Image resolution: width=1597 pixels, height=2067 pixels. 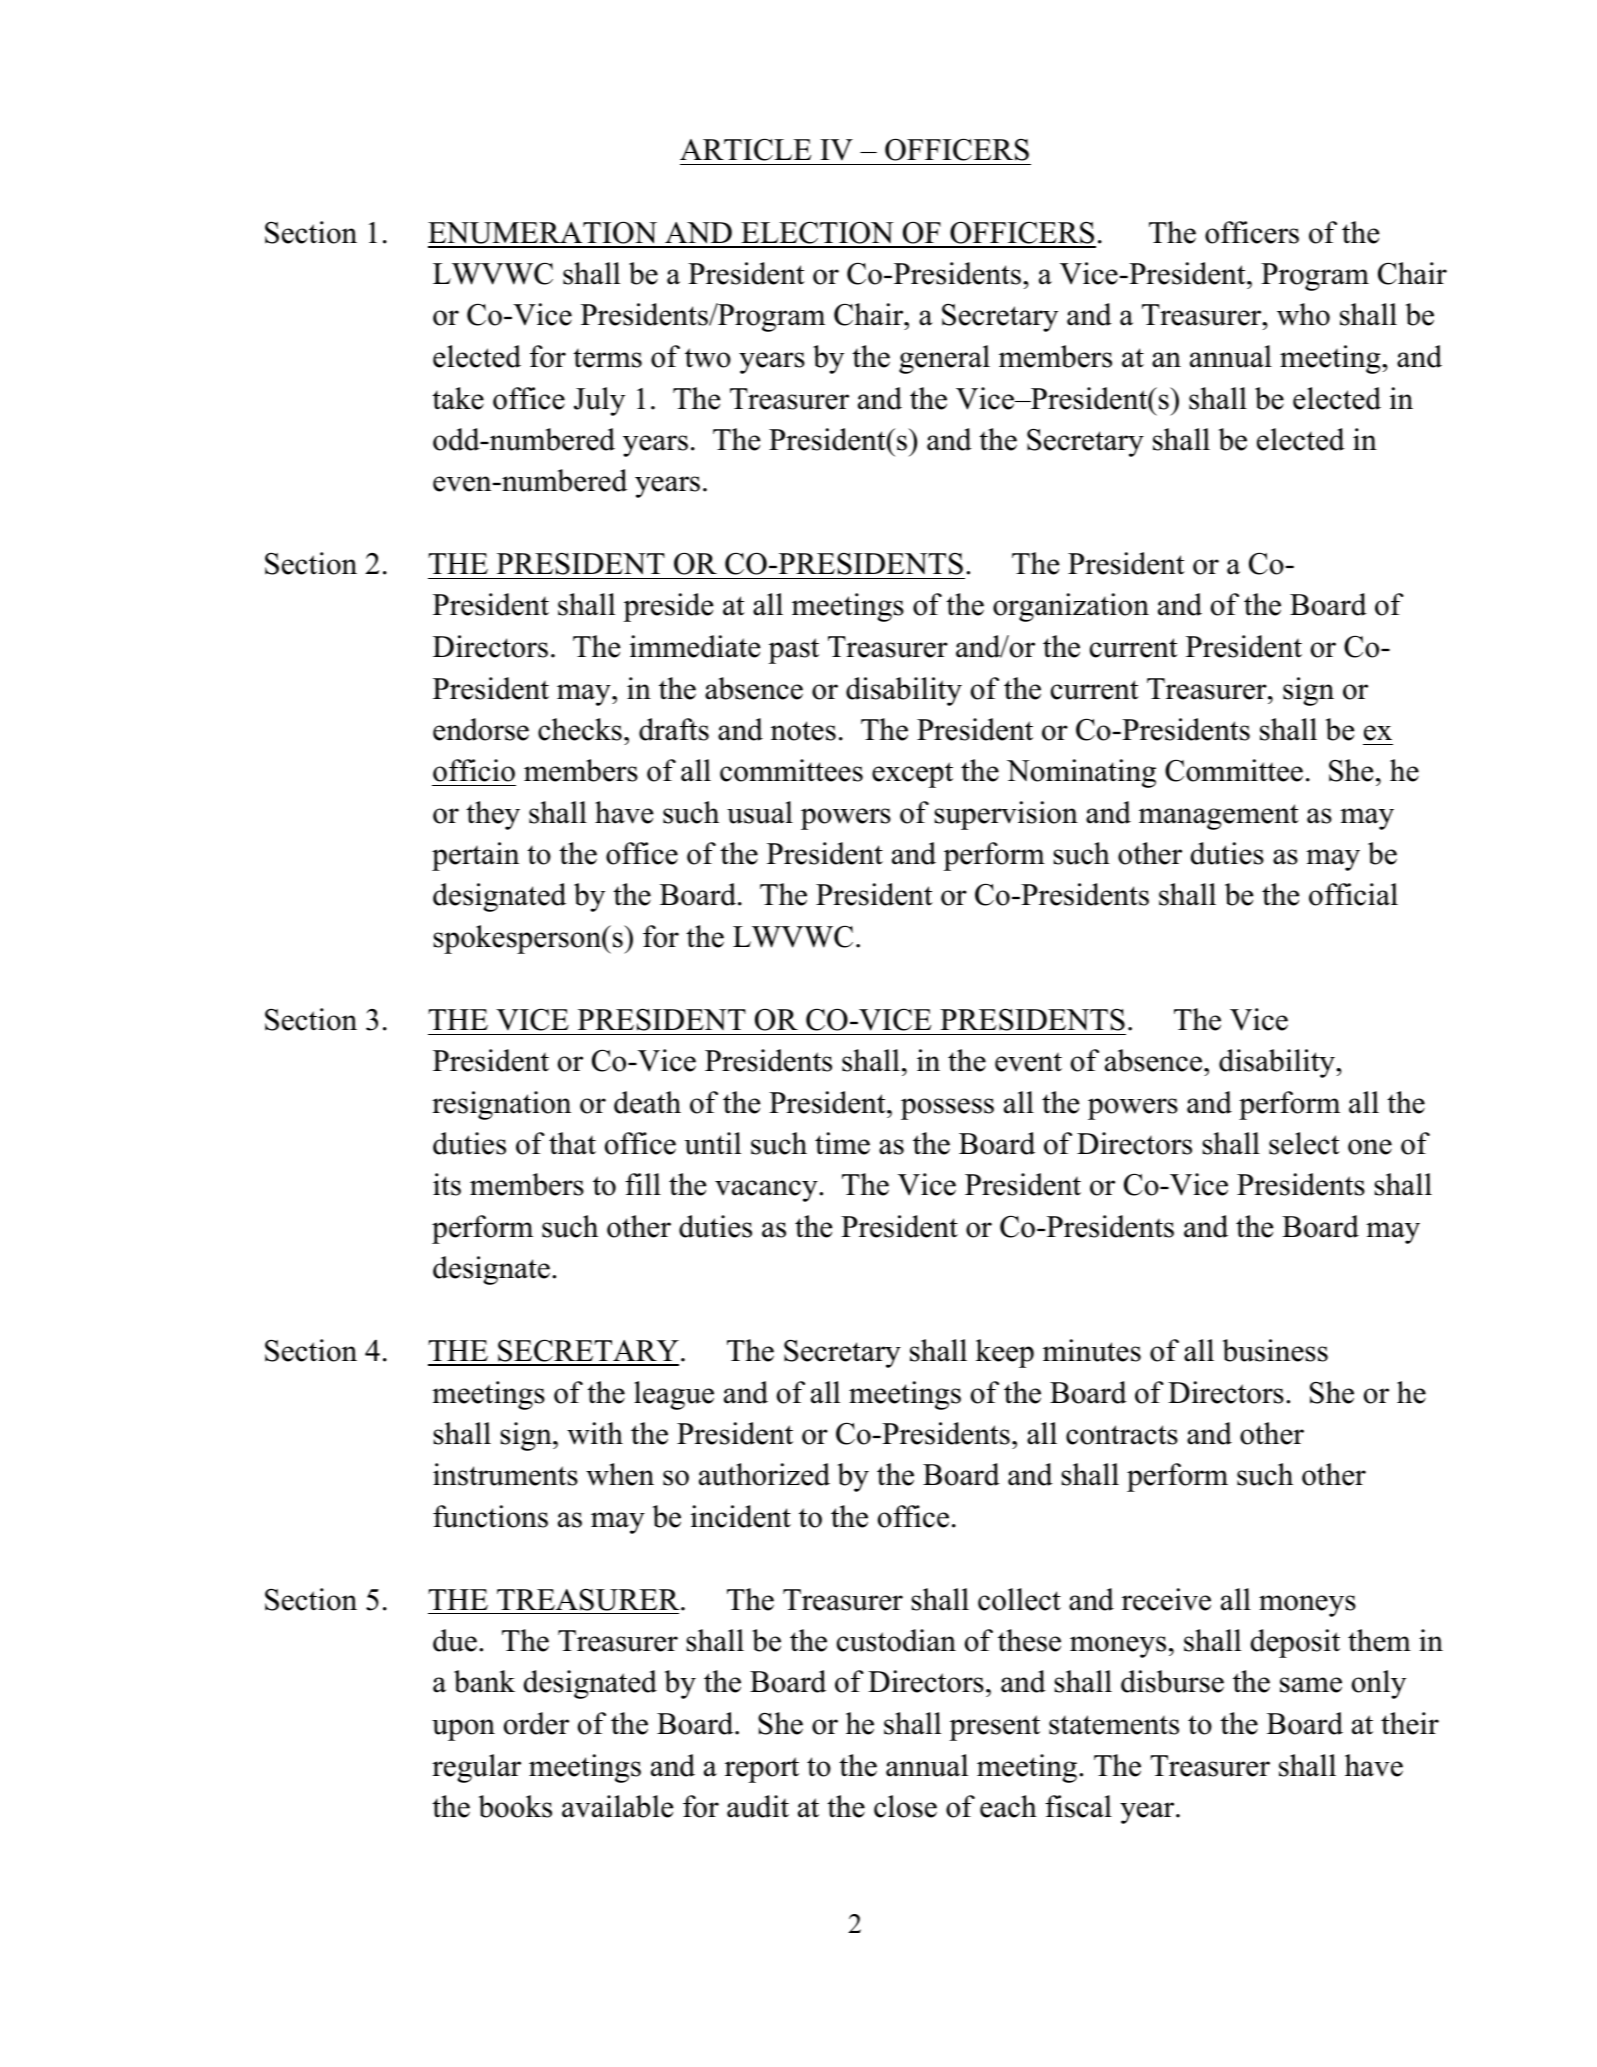 What do you see at coordinates (695, 646) in the screenshot?
I see `immediate` at bounding box center [695, 646].
